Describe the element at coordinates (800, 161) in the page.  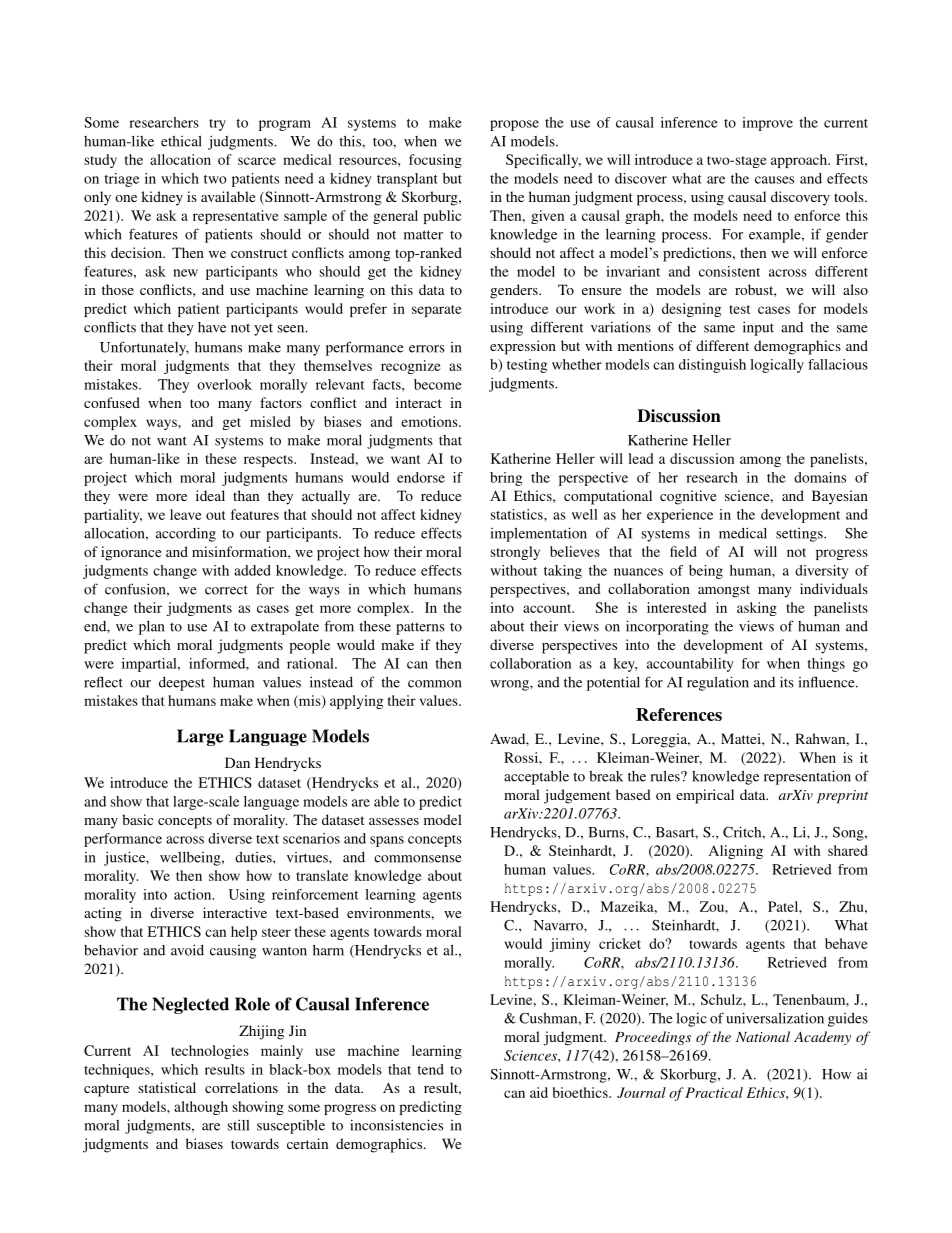
I see `approach` at that location.
